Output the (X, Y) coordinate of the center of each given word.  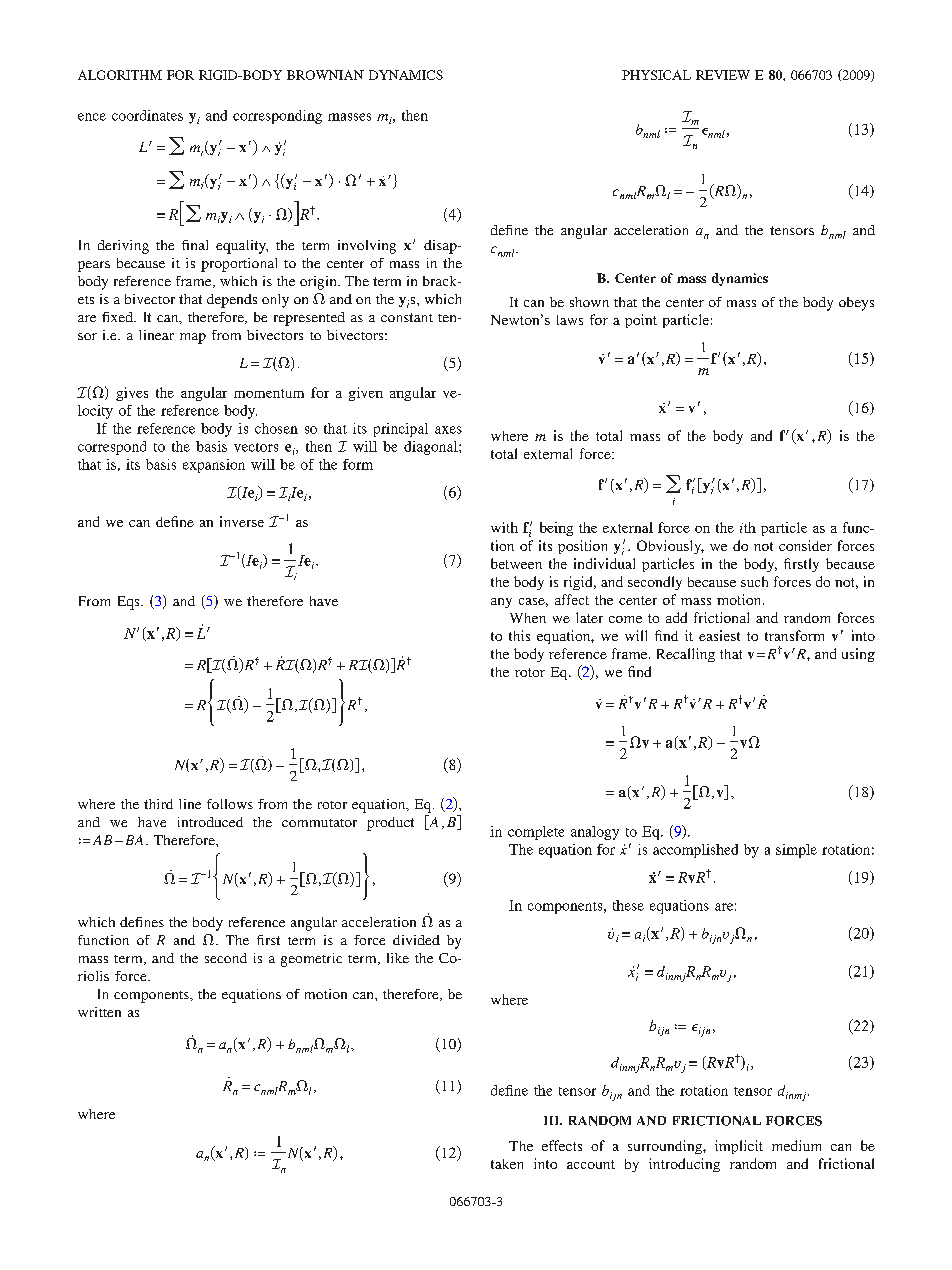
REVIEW (723, 75)
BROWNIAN (325, 75)
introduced (210, 822)
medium (796, 1145)
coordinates (147, 115)
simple (796, 851)
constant (407, 317)
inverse (242, 521)
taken (507, 1164)
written (99, 1012)
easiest (719, 635)
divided (416, 940)
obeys (856, 304)
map (193, 338)
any (501, 603)
